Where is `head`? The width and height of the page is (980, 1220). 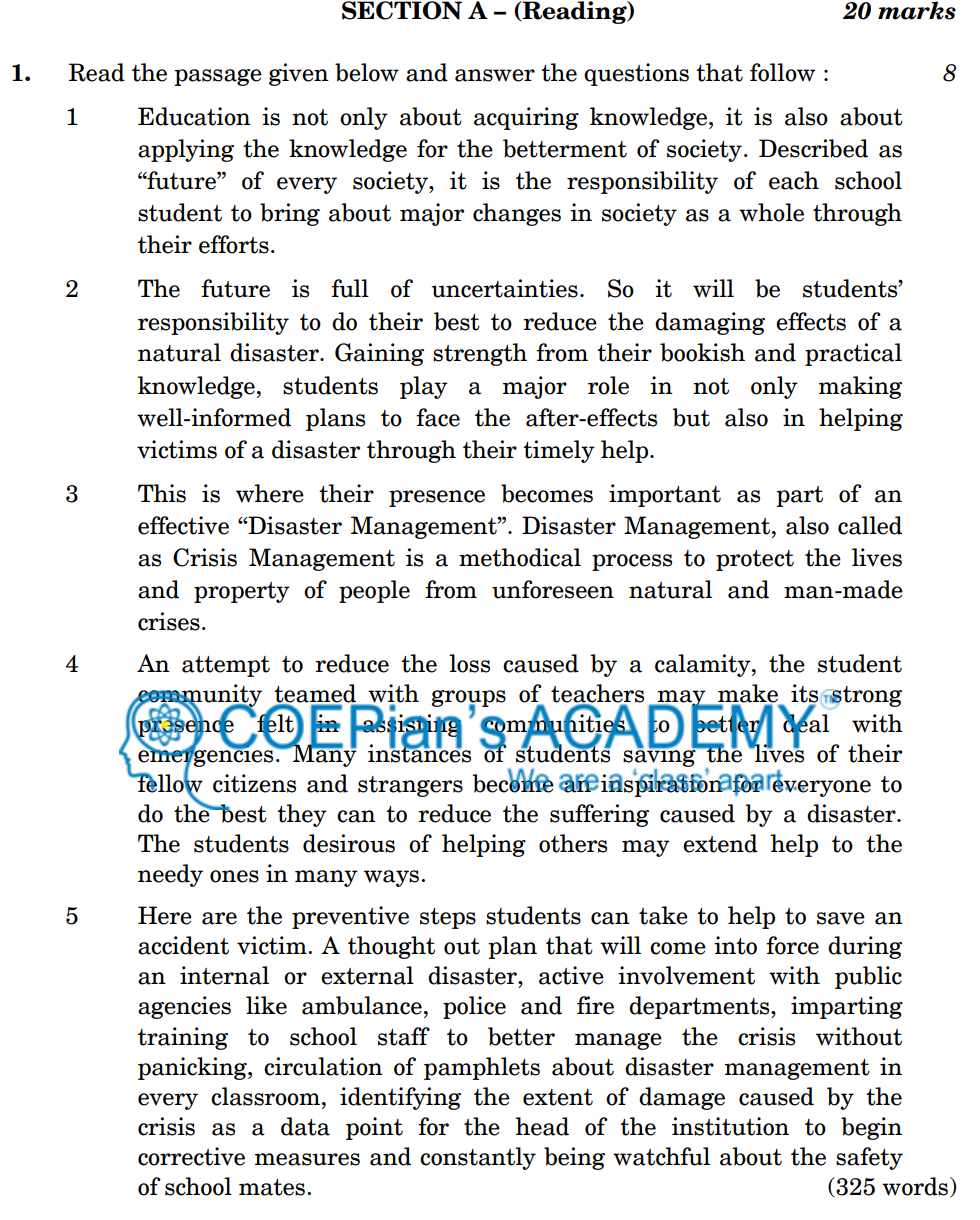 head is located at coordinates (542, 1126).
